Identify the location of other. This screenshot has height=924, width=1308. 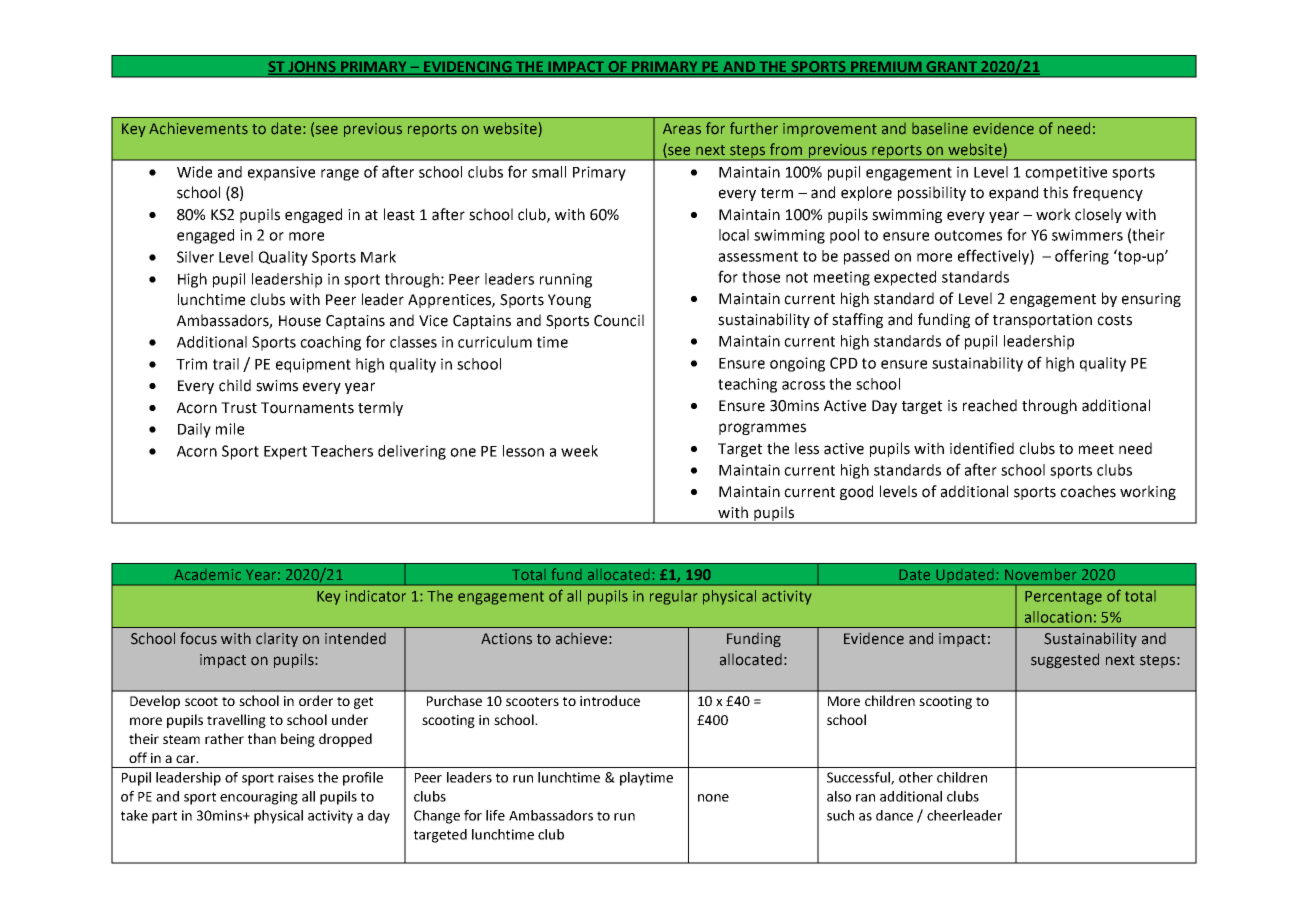
(916, 777).
